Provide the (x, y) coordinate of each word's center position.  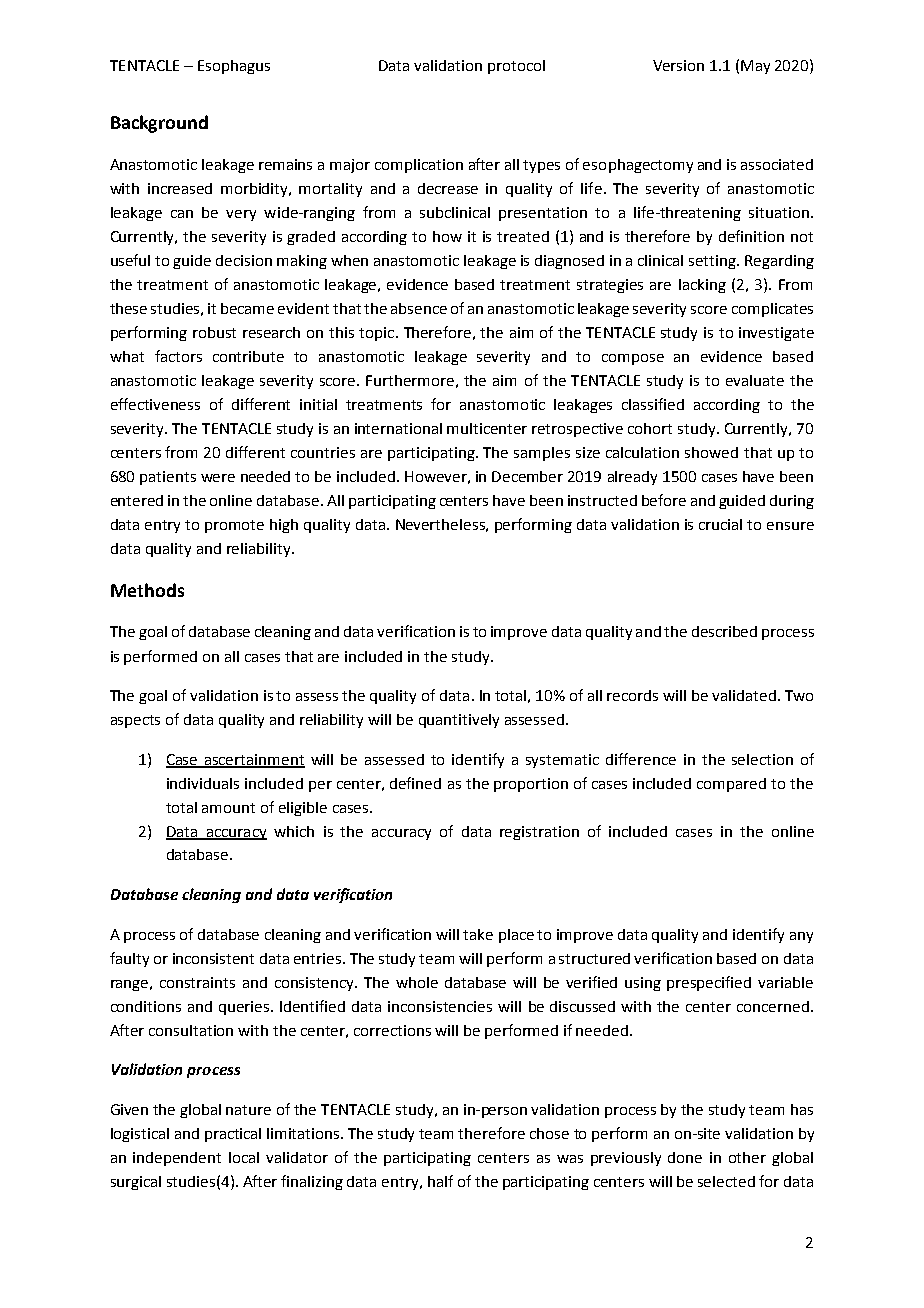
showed (711, 452)
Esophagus (234, 67)
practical (233, 1135)
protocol (516, 67)
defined (415, 783)
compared (731, 785)
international (398, 428)
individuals (203, 783)
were (218, 478)
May (755, 67)
